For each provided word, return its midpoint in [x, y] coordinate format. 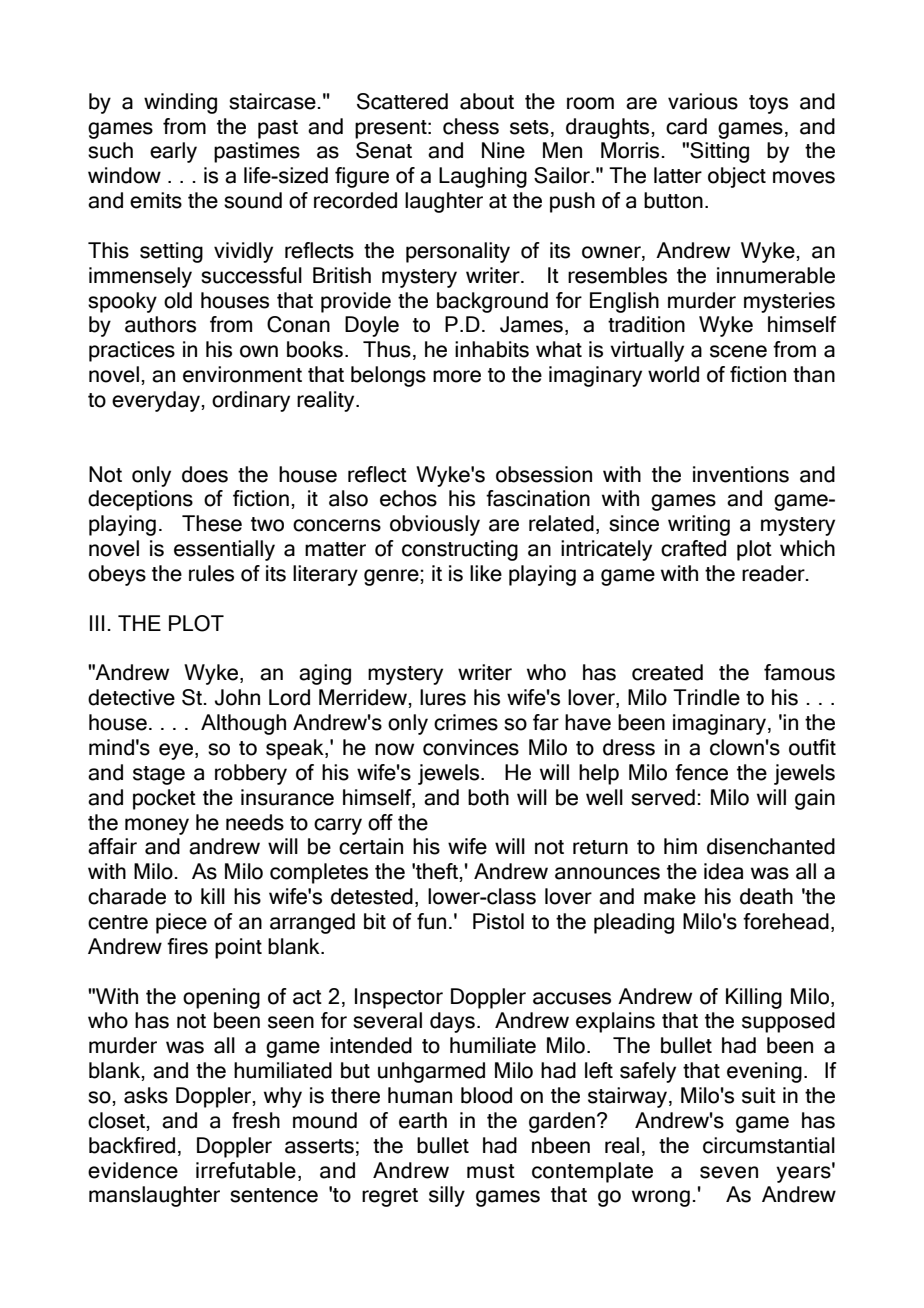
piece [181, 923]
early [173, 152]
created [667, 672]
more [457, 376]
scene [738, 351]
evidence [133, 1170]
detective [131, 697]
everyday [156, 401]
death [766, 896]
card [686, 126]
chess [471, 126]
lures [443, 697]
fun [431, 921]
